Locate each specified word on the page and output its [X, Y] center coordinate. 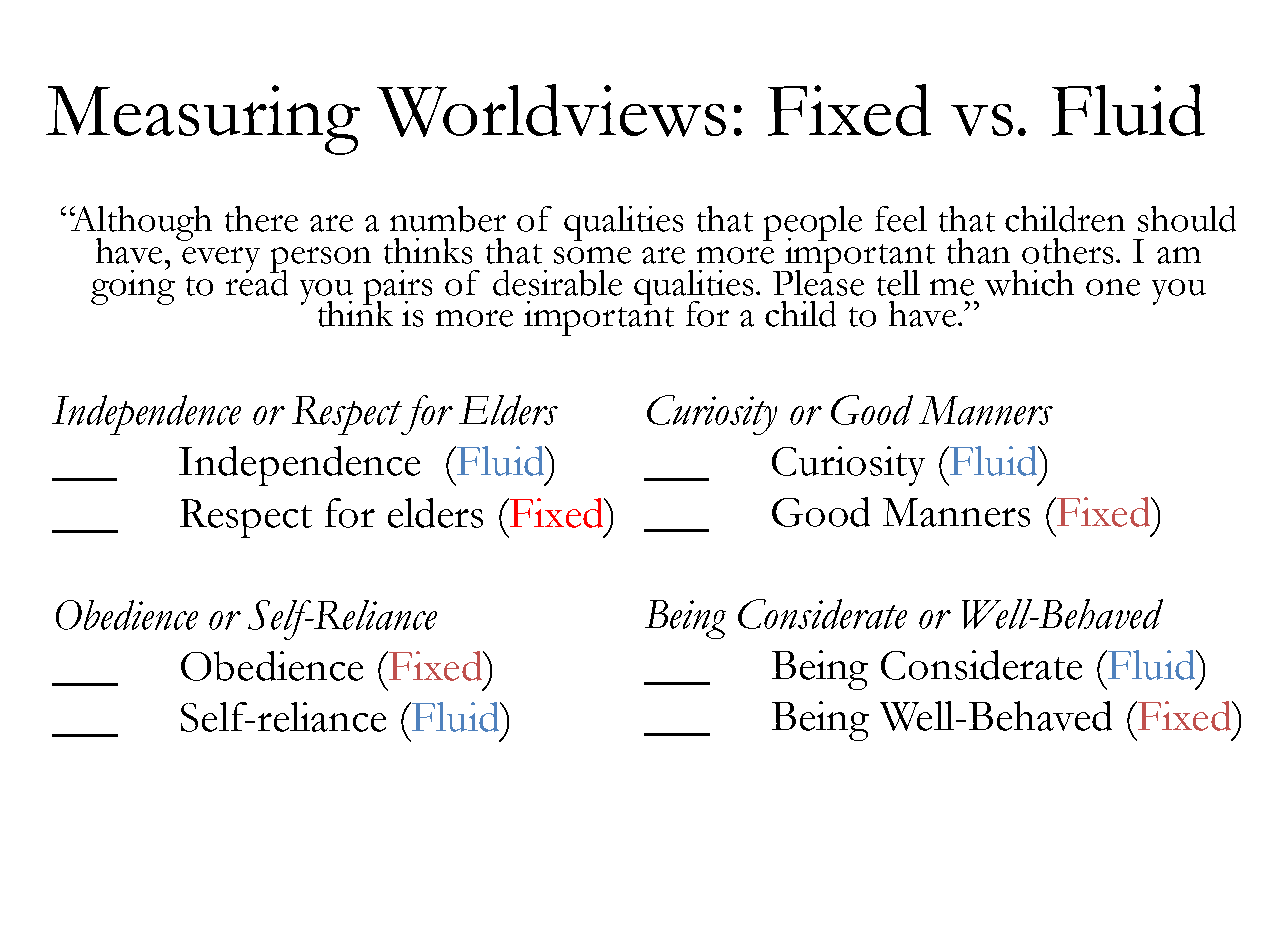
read [257, 281]
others [1069, 251]
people [812, 223]
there [261, 219]
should [1187, 219]
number [448, 219]
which [1029, 283]
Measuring [203, 120]
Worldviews [551, 110]
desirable [557, 283]
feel [901, 219]
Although [141, 225]
